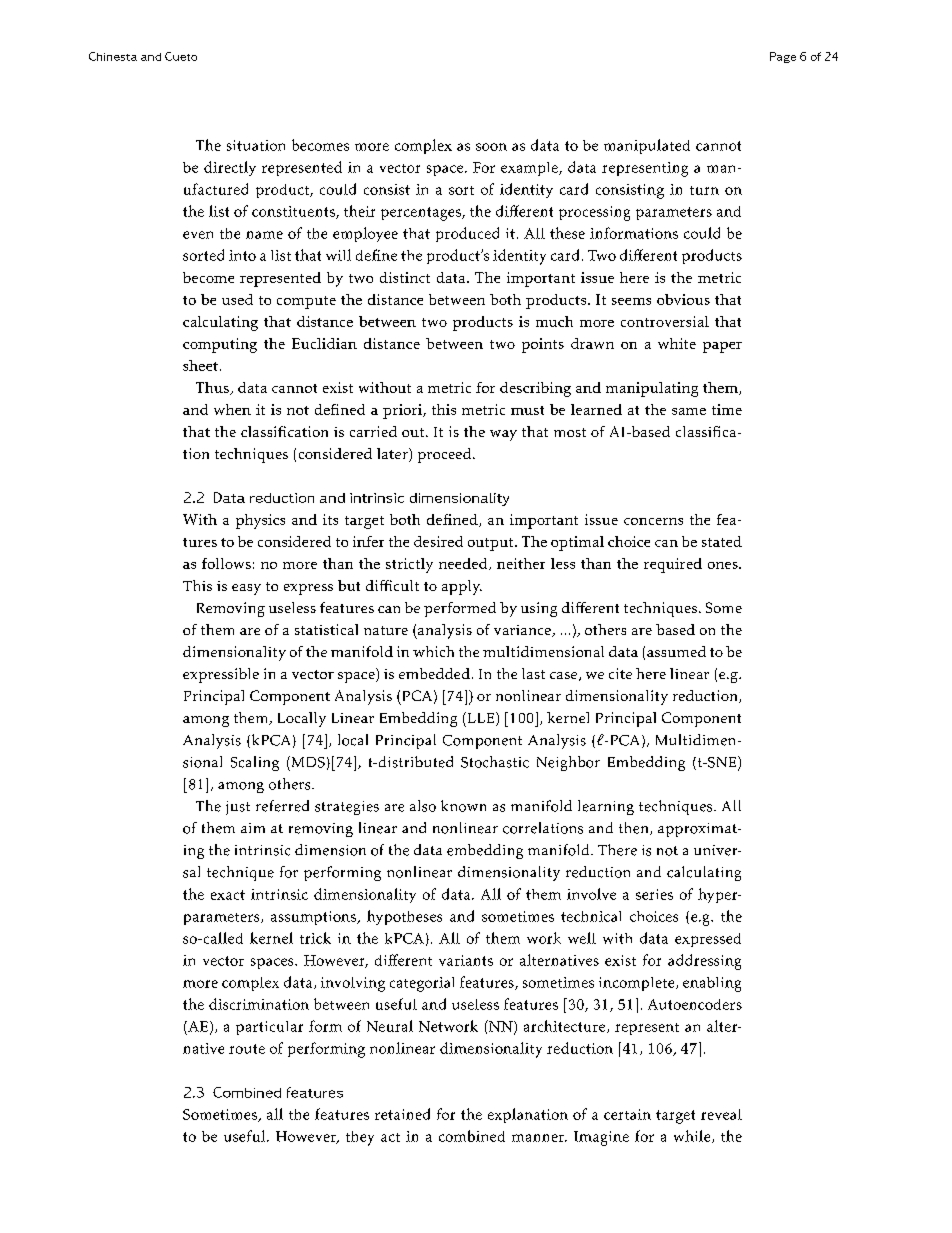 Image resolution: width=952 pixels, height=1233 pixels. What do you see at coordinates (491, 147) in the screenshot?
I see `soon` at bounding box center [491, 147].
